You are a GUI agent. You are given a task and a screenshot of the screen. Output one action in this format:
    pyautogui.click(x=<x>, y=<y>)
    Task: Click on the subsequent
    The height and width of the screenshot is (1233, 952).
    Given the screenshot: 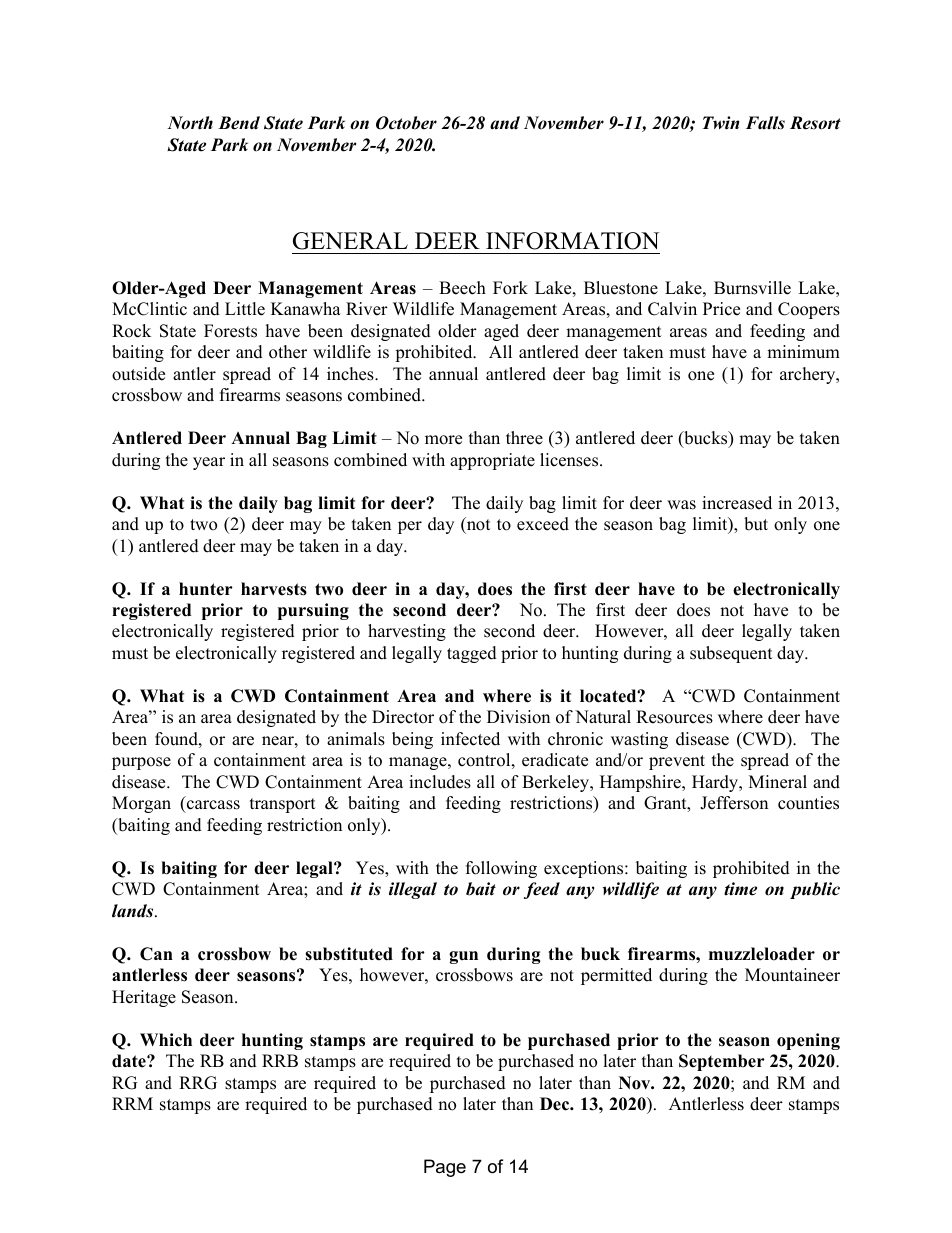 What is the action you would take?
    pyautogui.click(x=731, y=654)
